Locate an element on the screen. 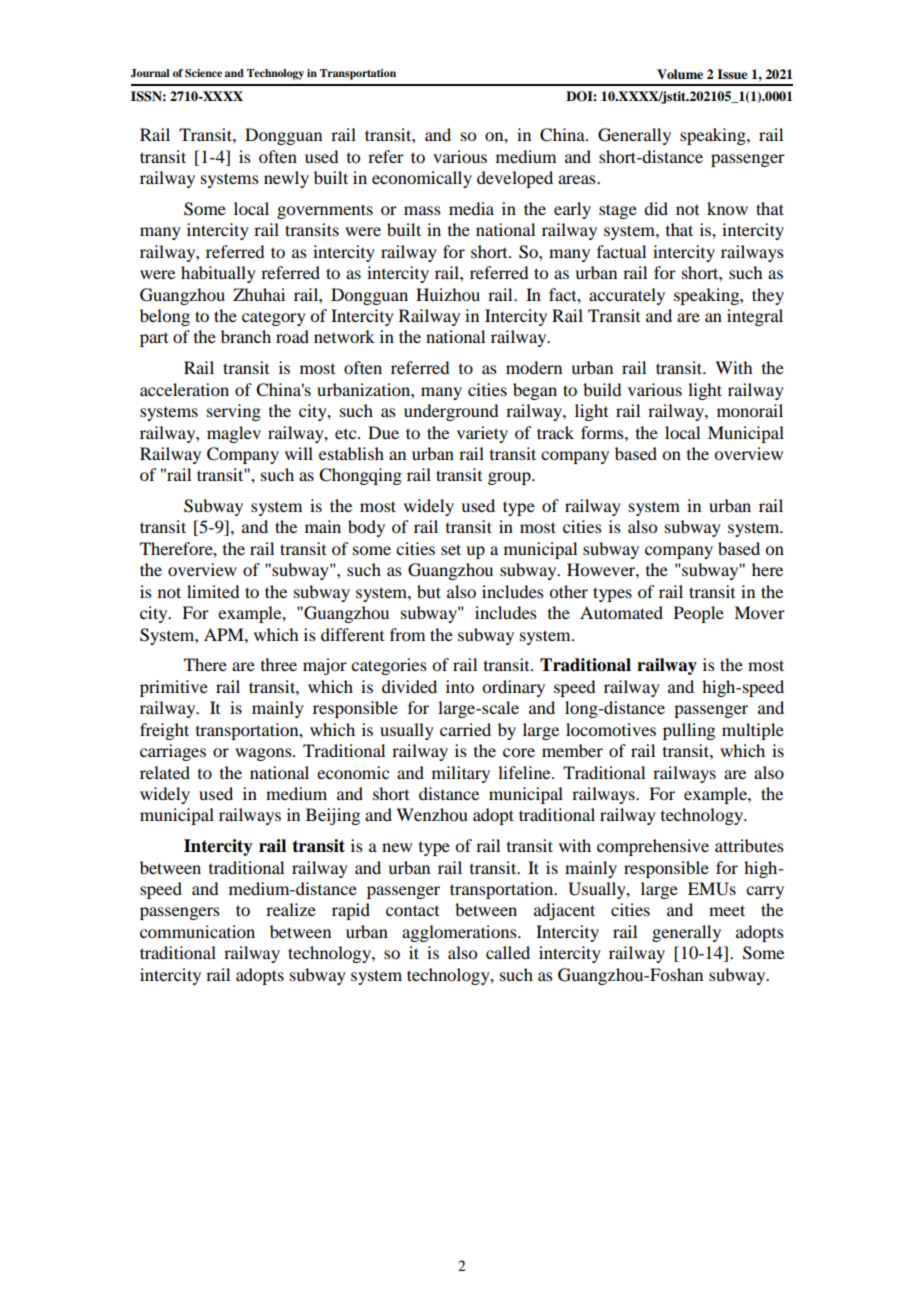 Image resolution: width=924 pixels, height=1308 pixels. communication is located at coordinates (197, 931).
